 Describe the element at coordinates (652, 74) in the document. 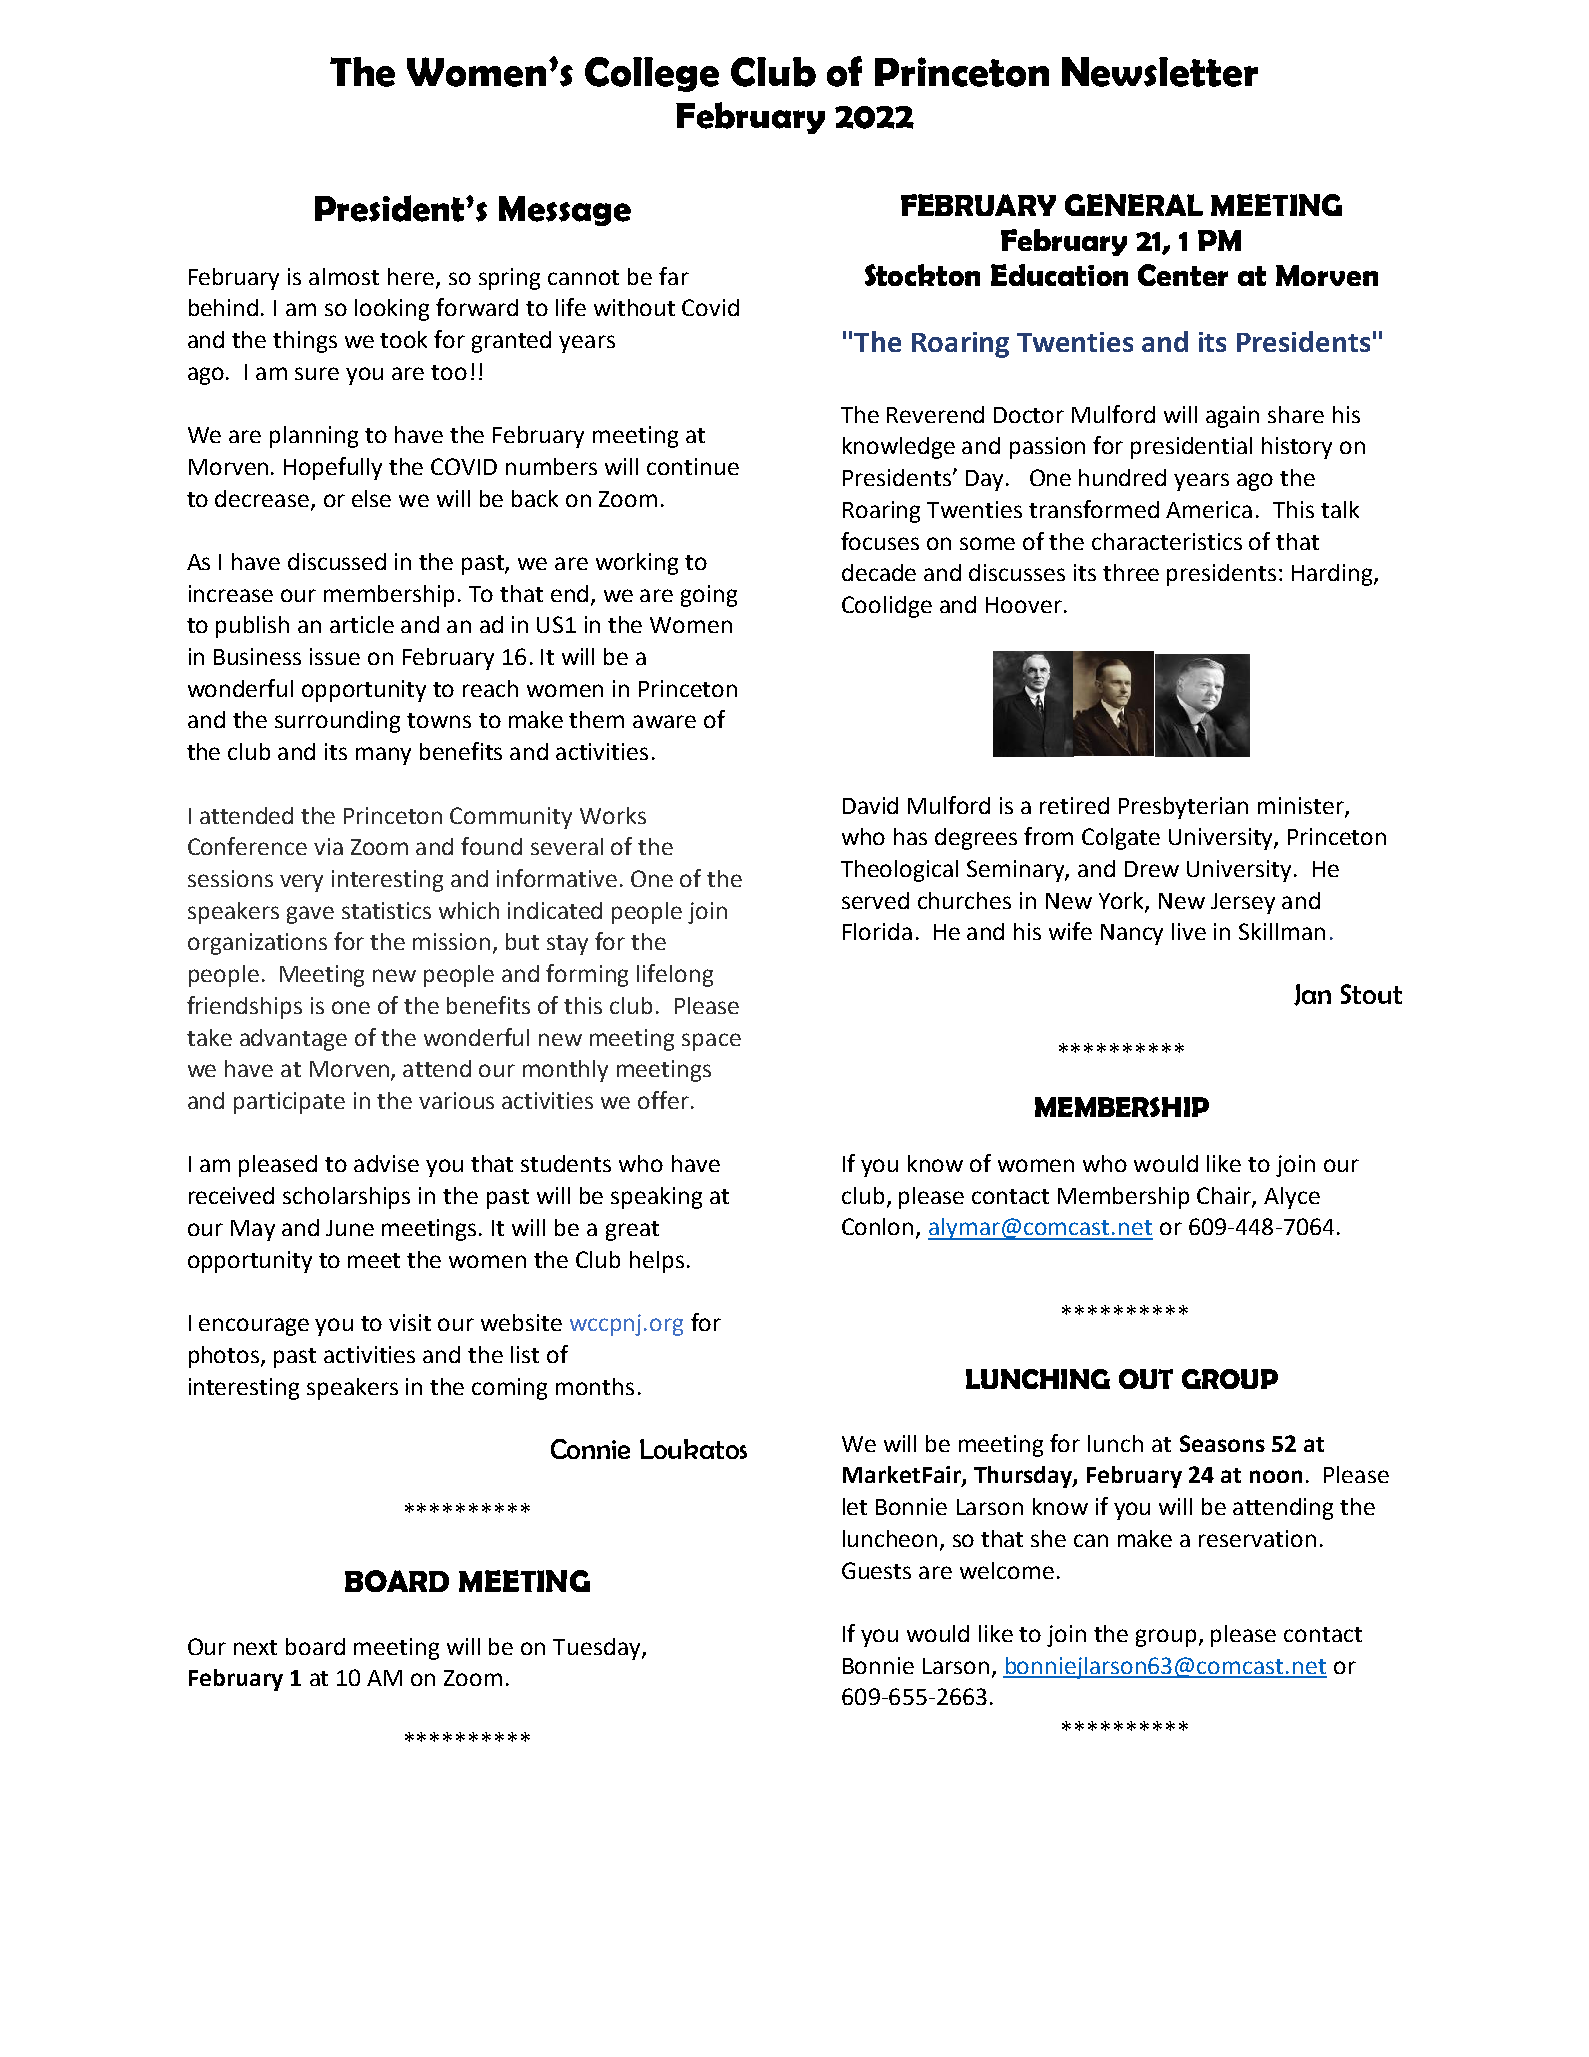

I see `College` at that location.
